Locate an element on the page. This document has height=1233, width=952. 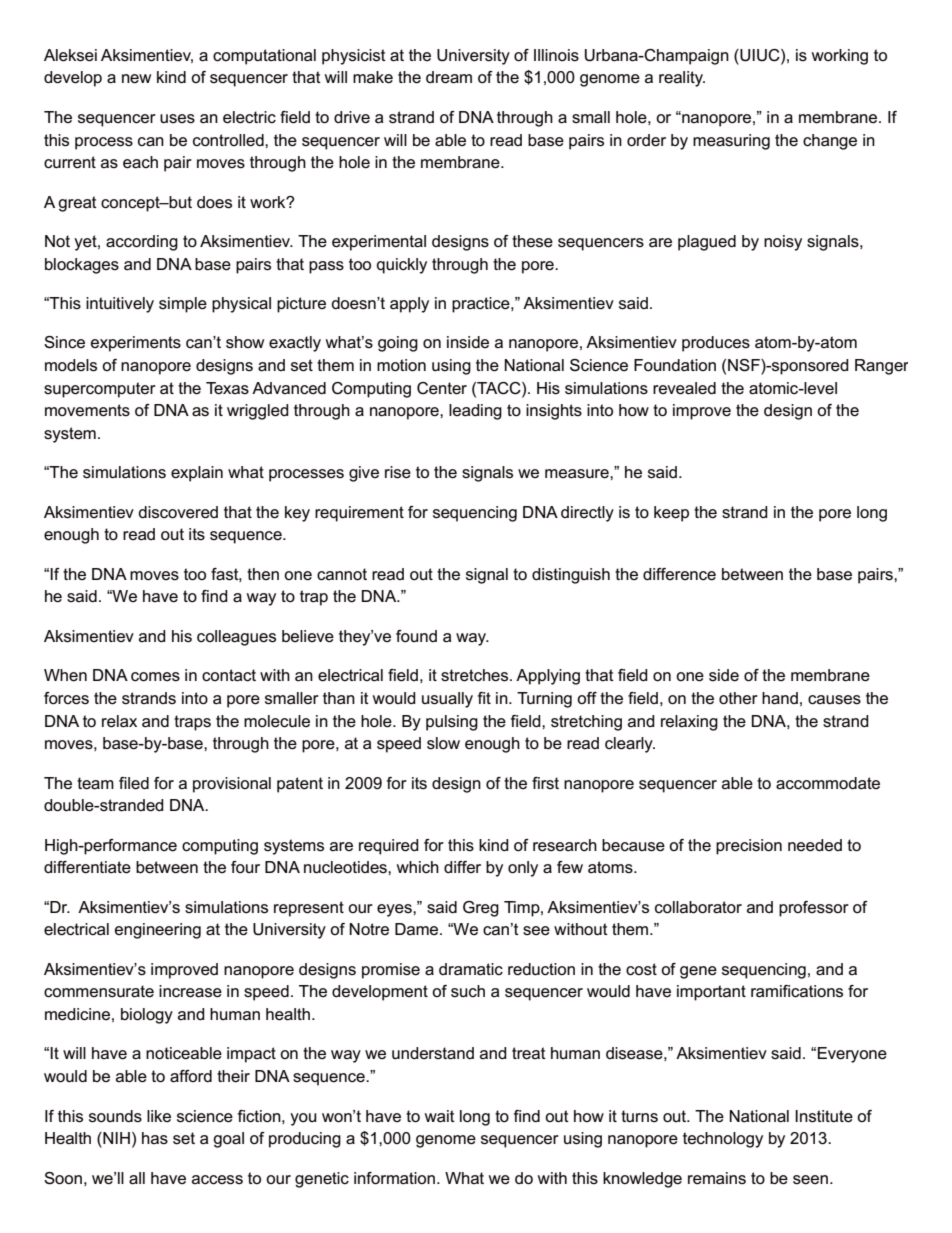
filed is located at coordinates (134, 783).
